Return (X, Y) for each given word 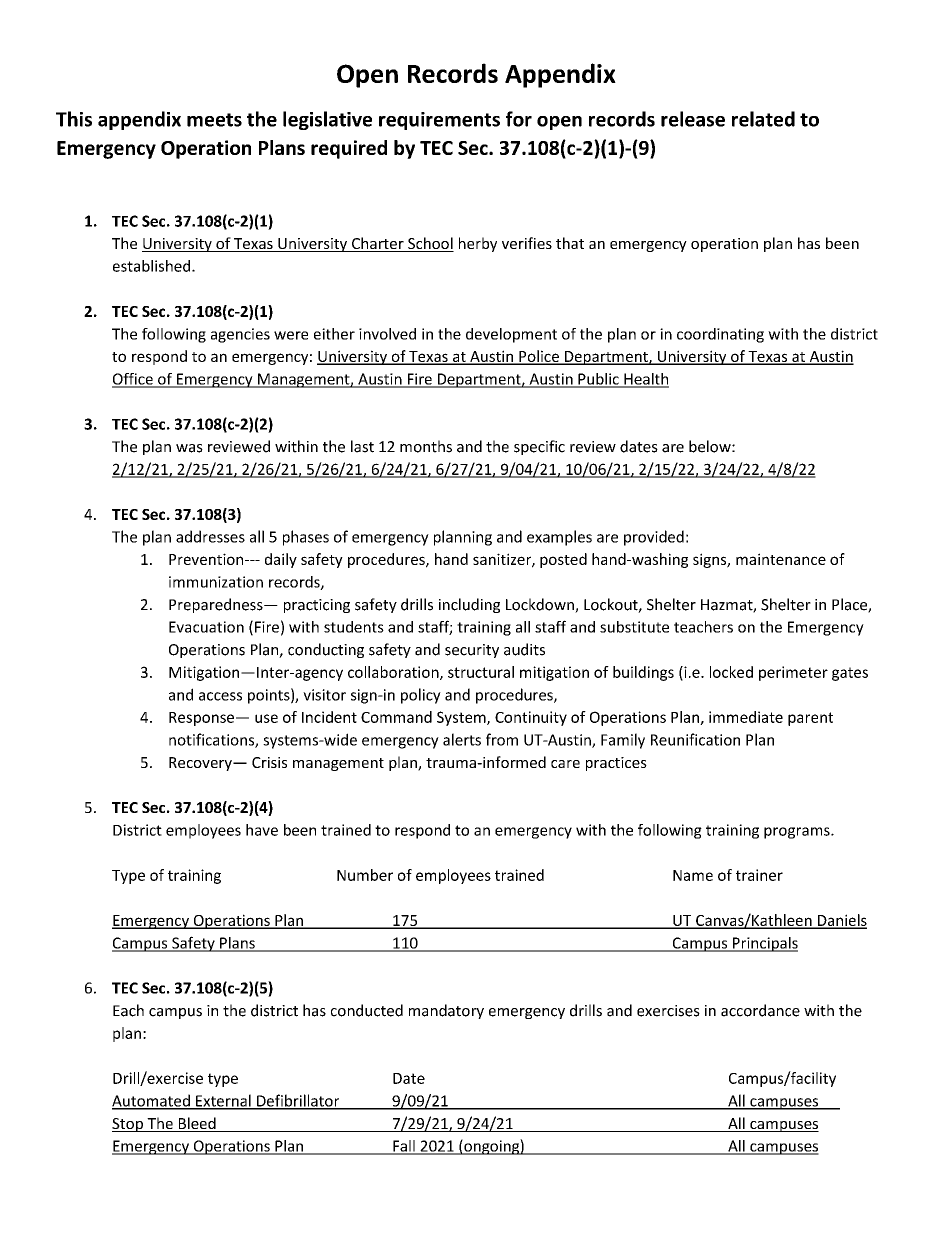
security (472, 651)
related (763, 119)
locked (731, 672)
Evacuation (206, 627)
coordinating (720, 335)
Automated (152, 1101)
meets (214, 120)
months (426, 446)
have (262, 830)
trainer (759, 875)
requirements (439, 121)
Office (133, 380)
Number (365, 875)
